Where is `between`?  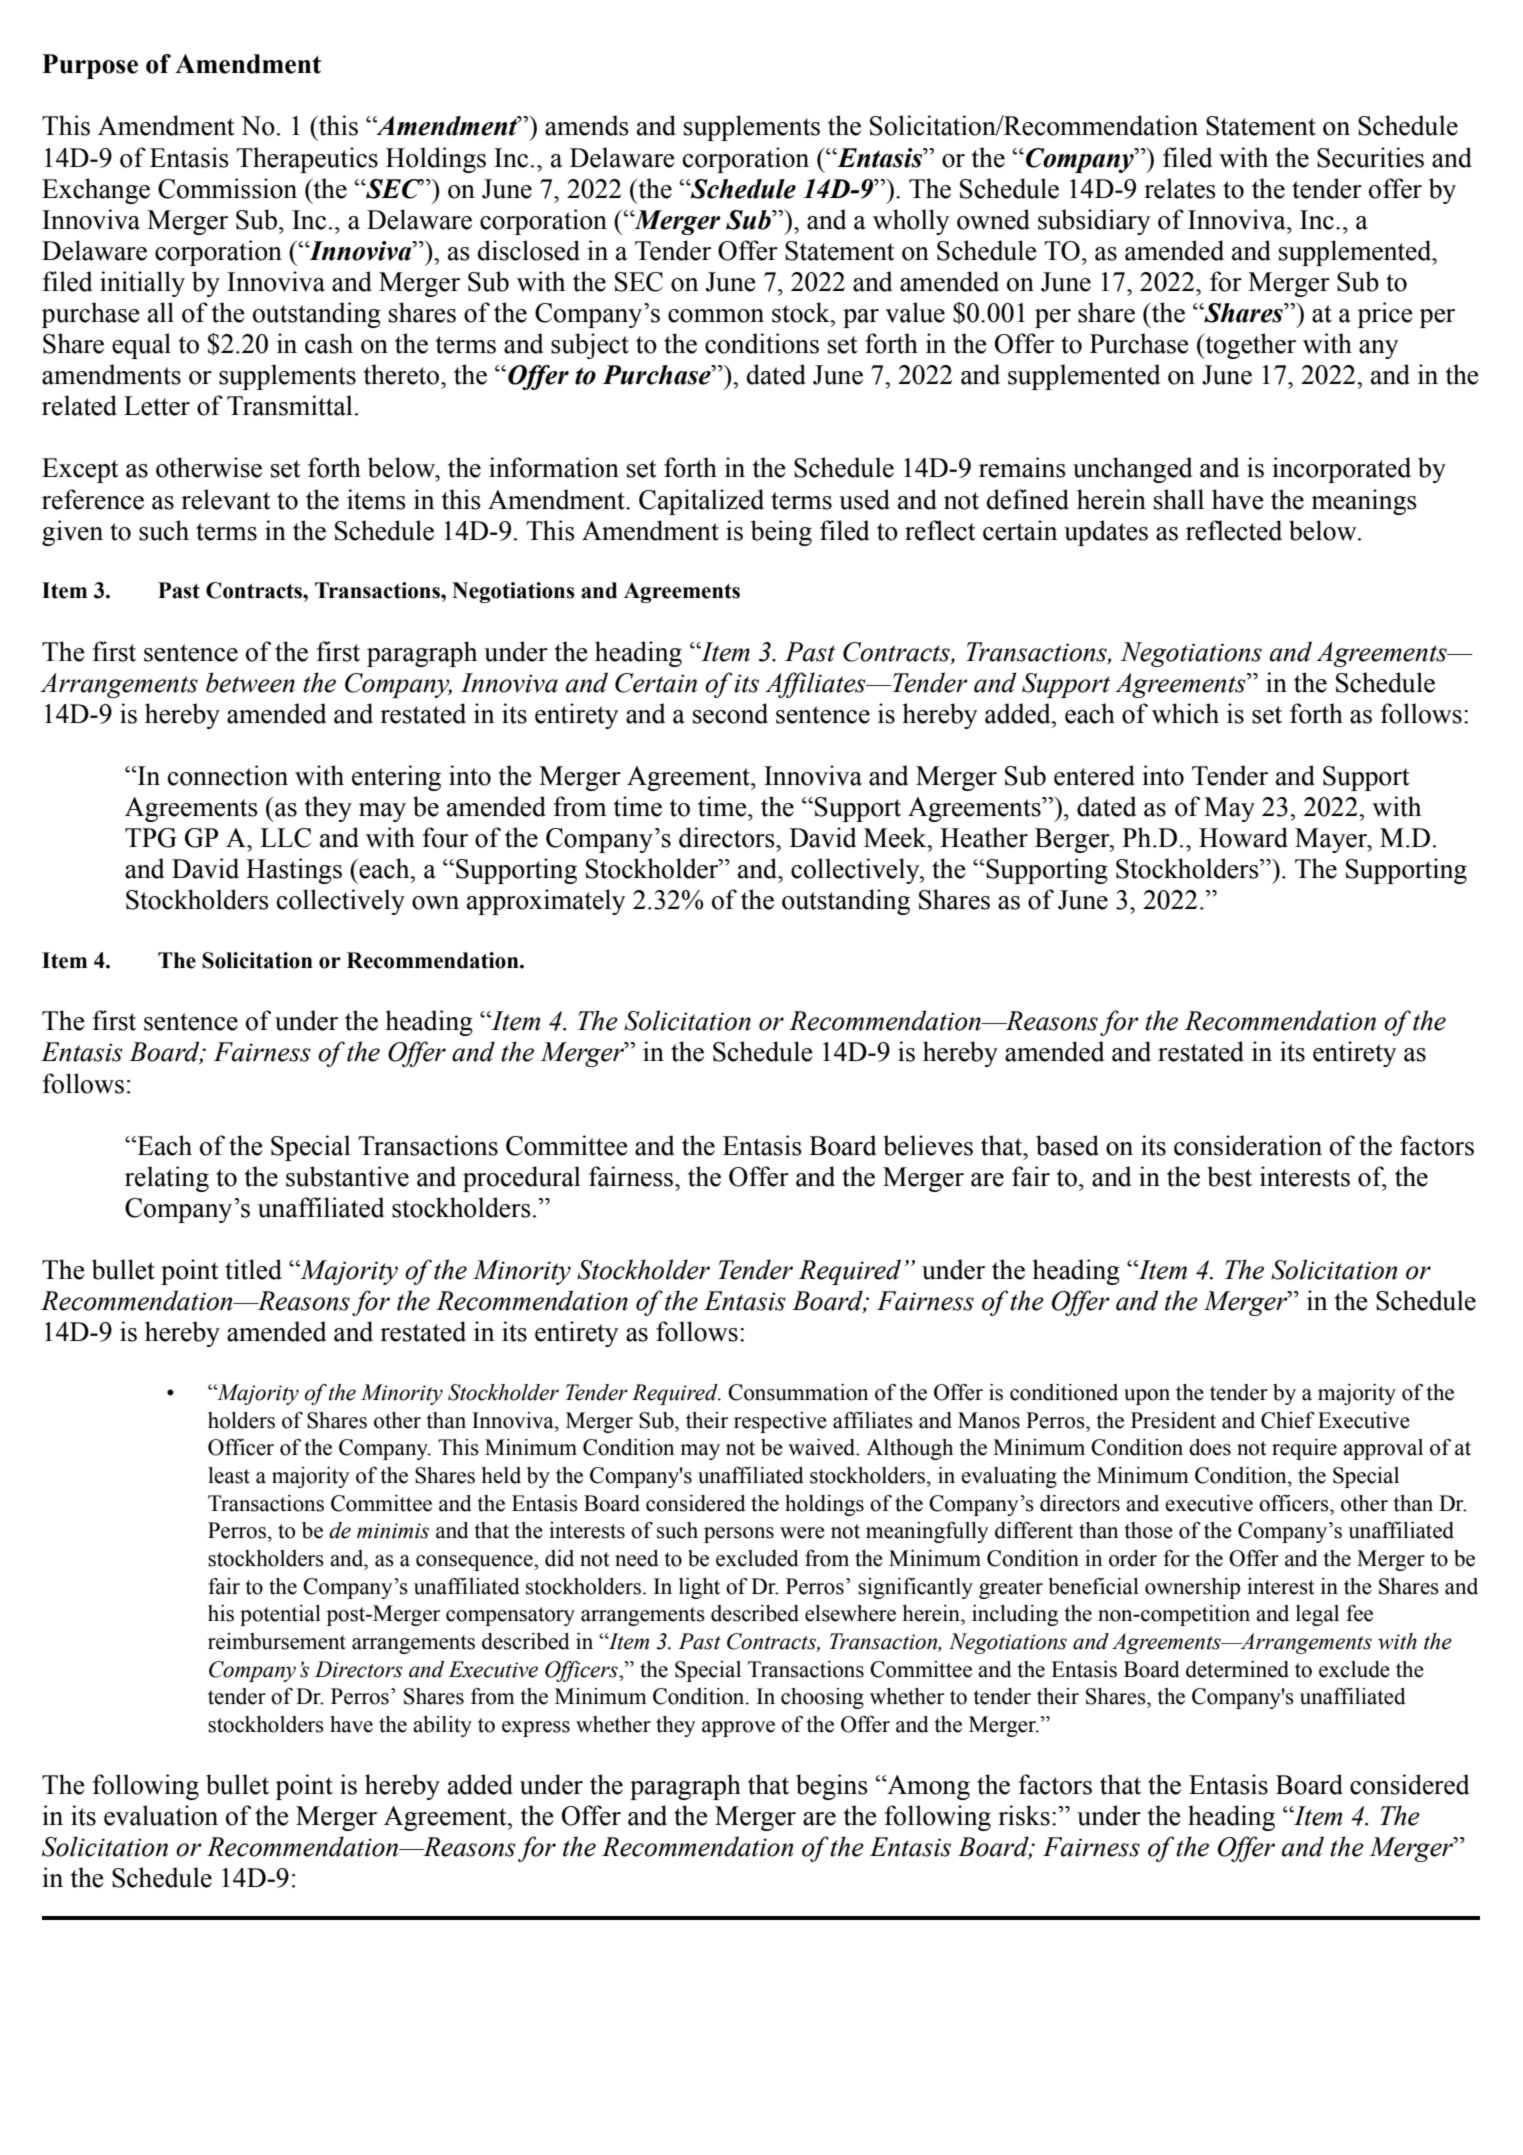
between is located at coordinates (250, 682).
